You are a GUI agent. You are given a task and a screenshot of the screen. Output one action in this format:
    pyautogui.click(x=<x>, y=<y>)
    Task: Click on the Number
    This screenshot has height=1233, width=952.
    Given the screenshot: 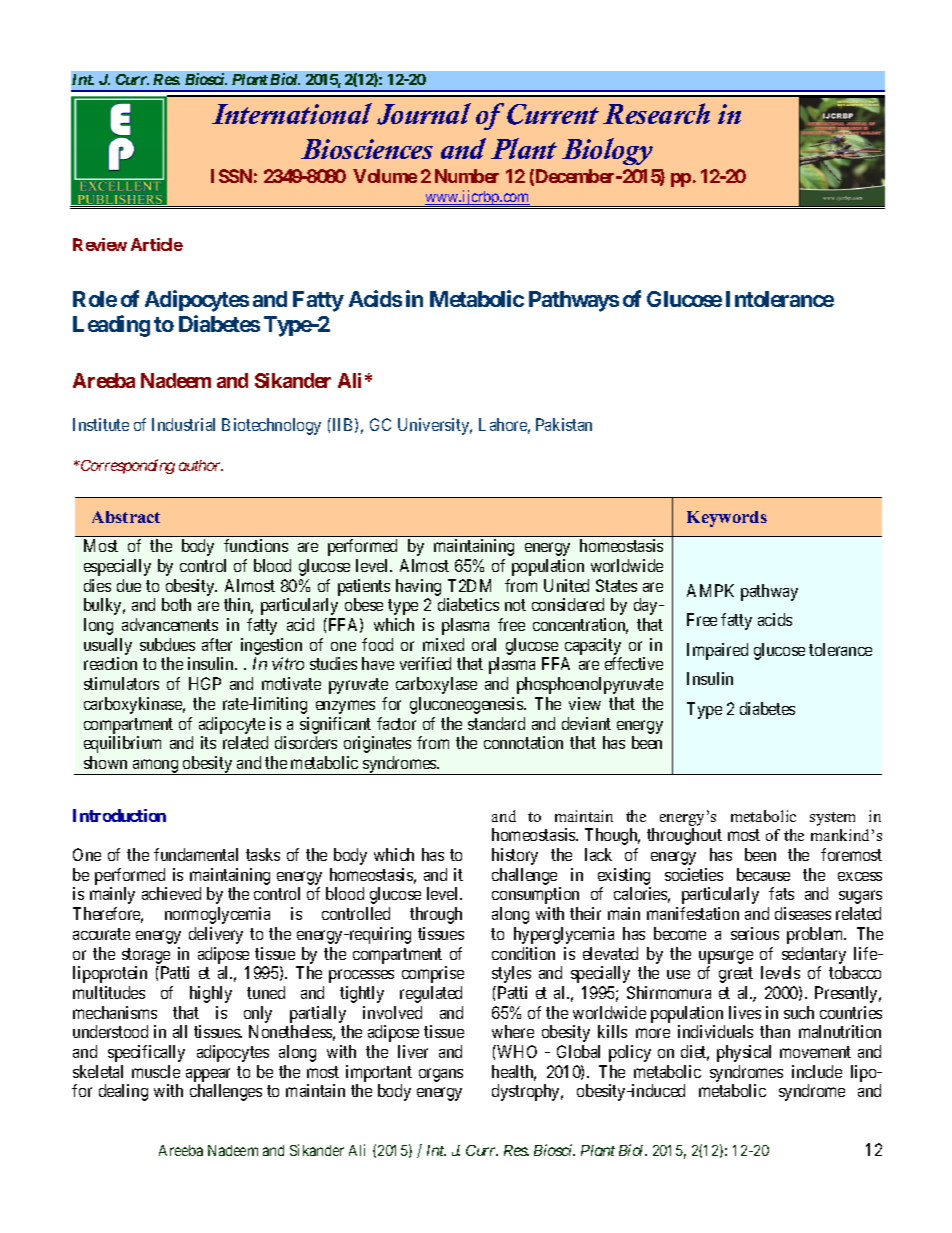 What is the action you would take?
    pyautogui.click(x=467, y=176)
